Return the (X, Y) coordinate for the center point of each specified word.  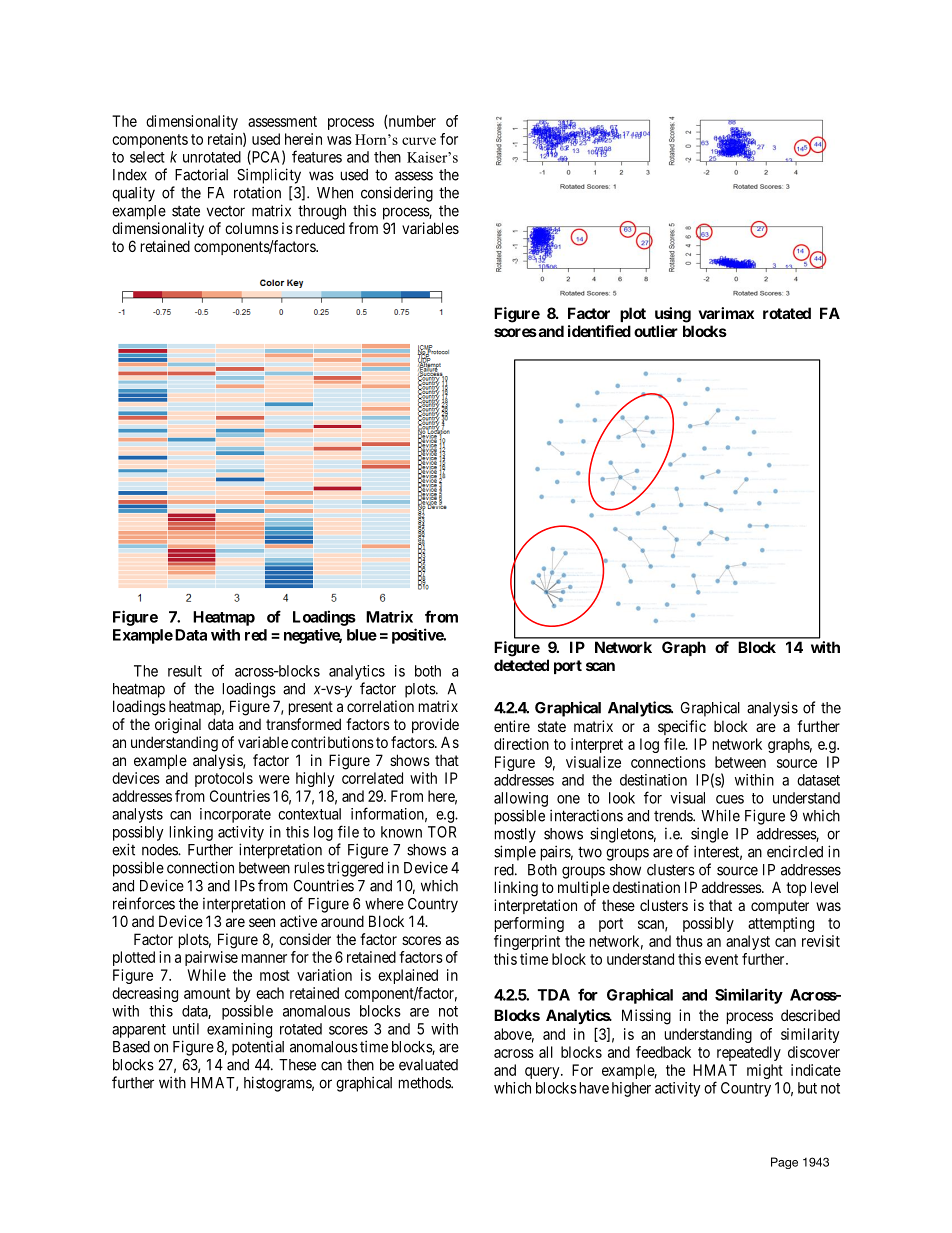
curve (419, 141)
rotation (257, 192)
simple (515, 853)
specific (682, 727)
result (185, 671)
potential (258, 1048)
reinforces (144, 903)
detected (521, 665)
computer (780, 907)
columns (252, 228)
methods (425, 1083)
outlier (656, 331)
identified (599, 331)
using (673, 315)
